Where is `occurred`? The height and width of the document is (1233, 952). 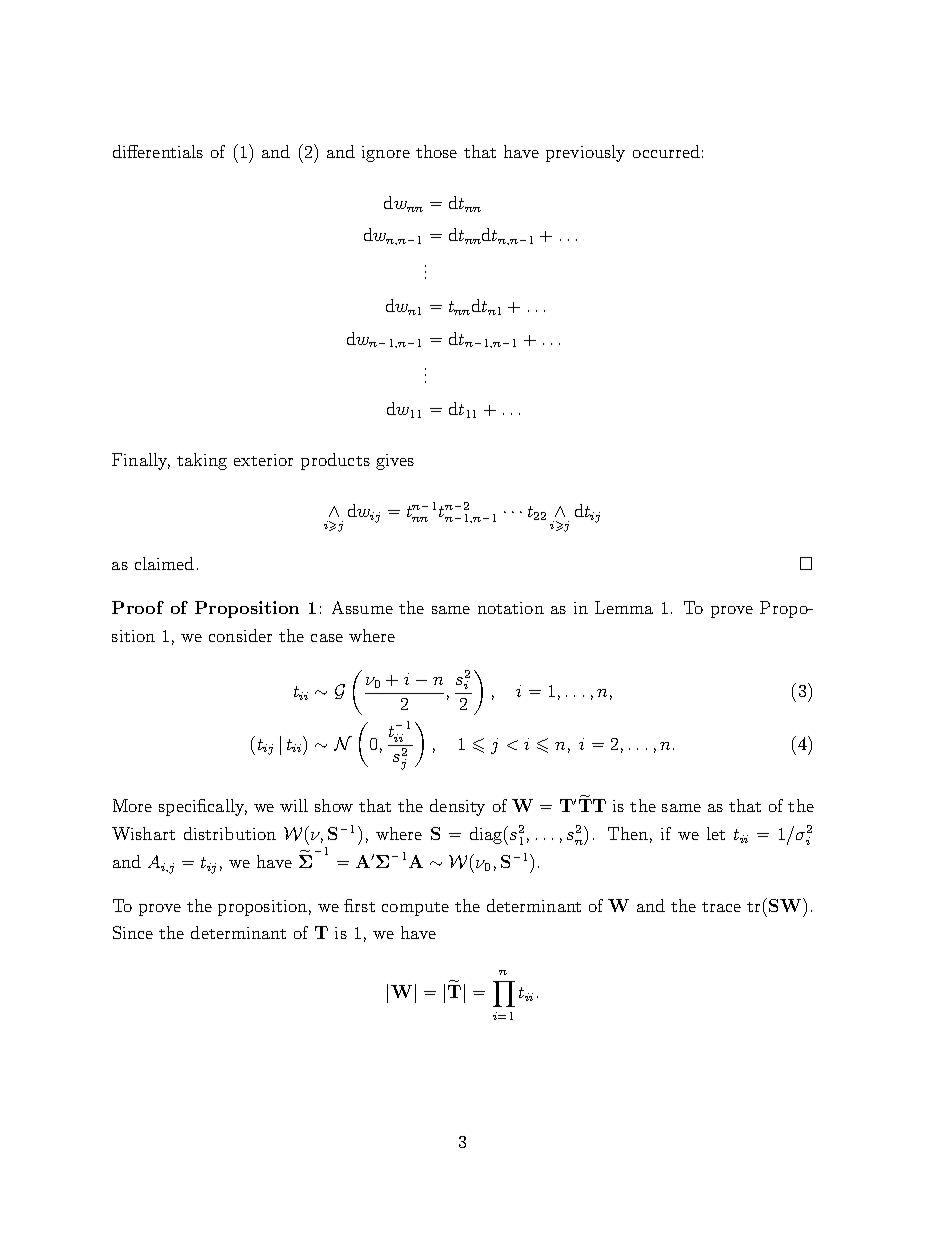 occurred is located at coordinates (666, 151).
